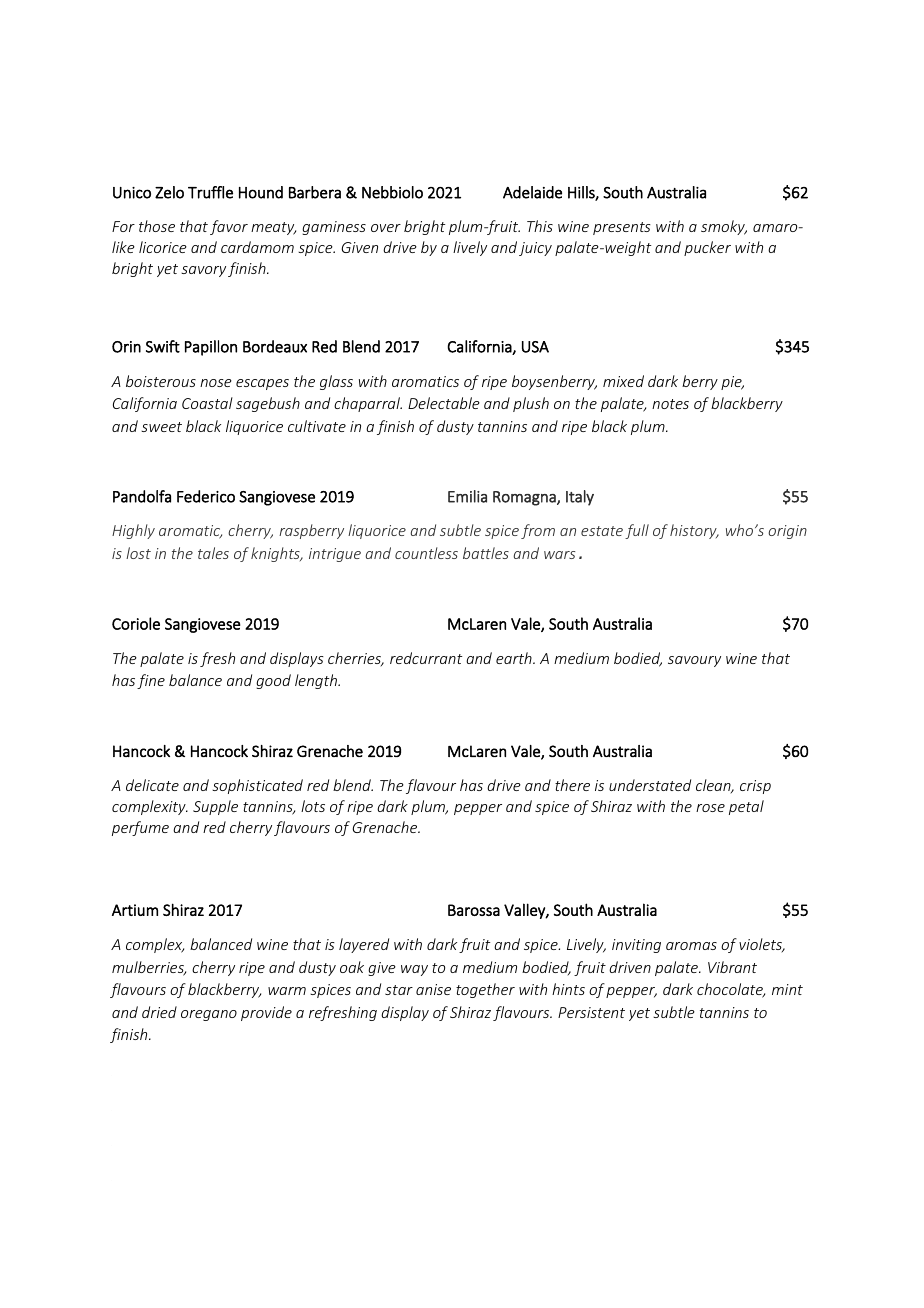 The height and width of the page is (1308, 924). Describe the element at coordinates (206, 496) in the page. I see `Federico` at that location.
